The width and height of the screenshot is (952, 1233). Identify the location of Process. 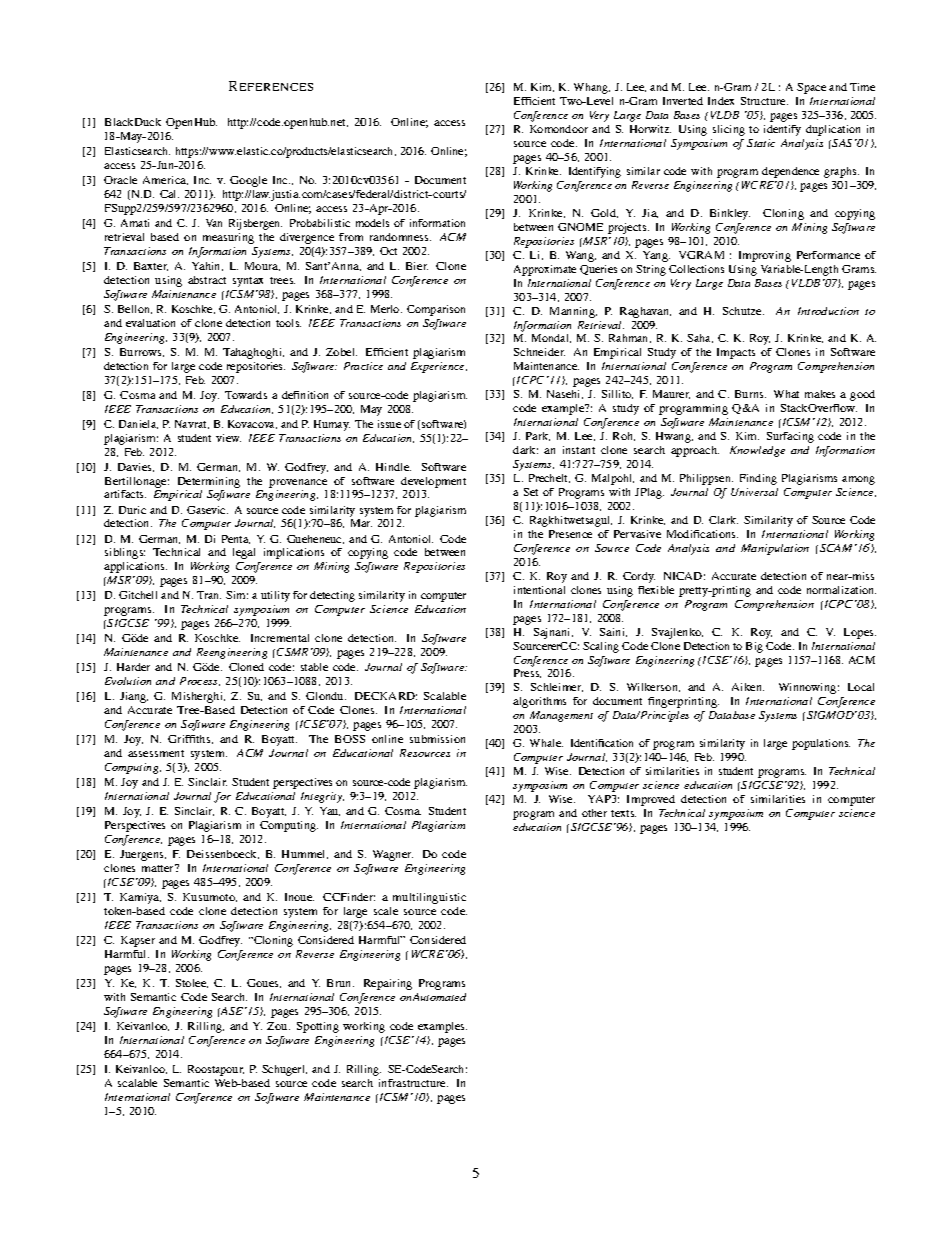
(200, 681).
